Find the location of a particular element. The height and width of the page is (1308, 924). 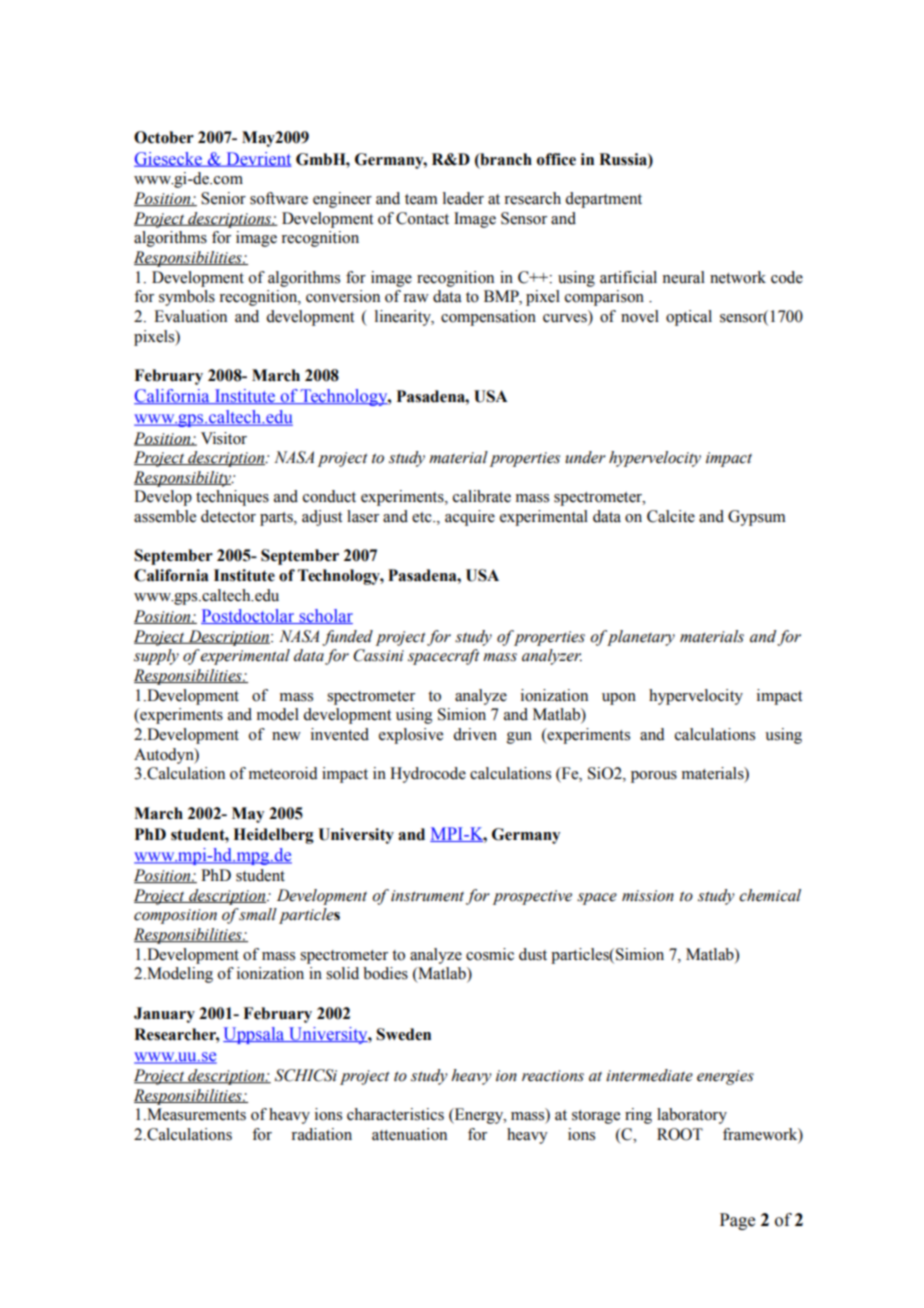

driven is located at coordinates (475, 734).
